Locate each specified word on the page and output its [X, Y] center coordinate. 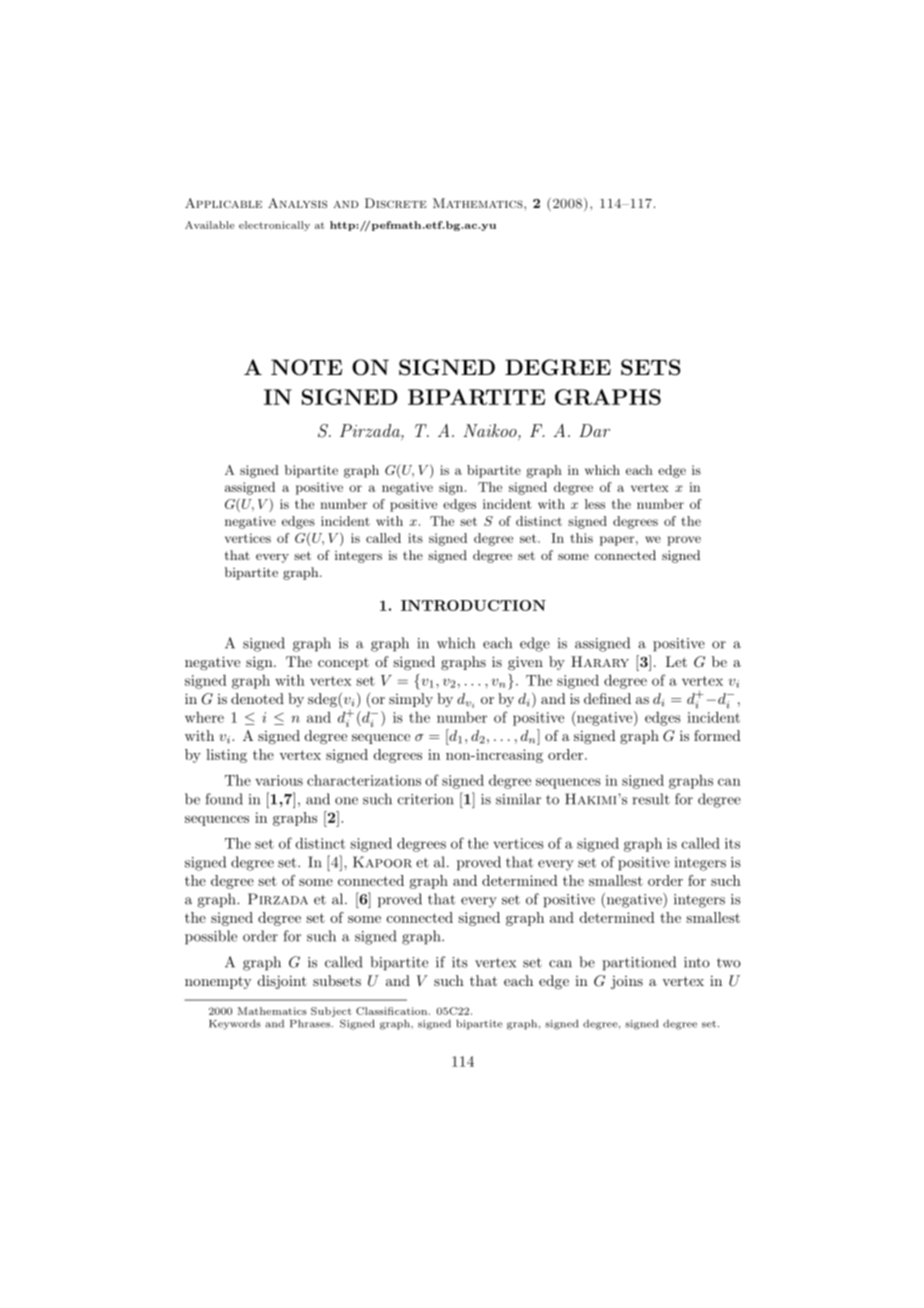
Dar [594, 430]
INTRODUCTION [473, 605]
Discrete [396, 203]
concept [343, 664]
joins [627, 982]
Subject [331, 1012]
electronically [274, 226]
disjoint [282, 982]
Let [676, 661]
